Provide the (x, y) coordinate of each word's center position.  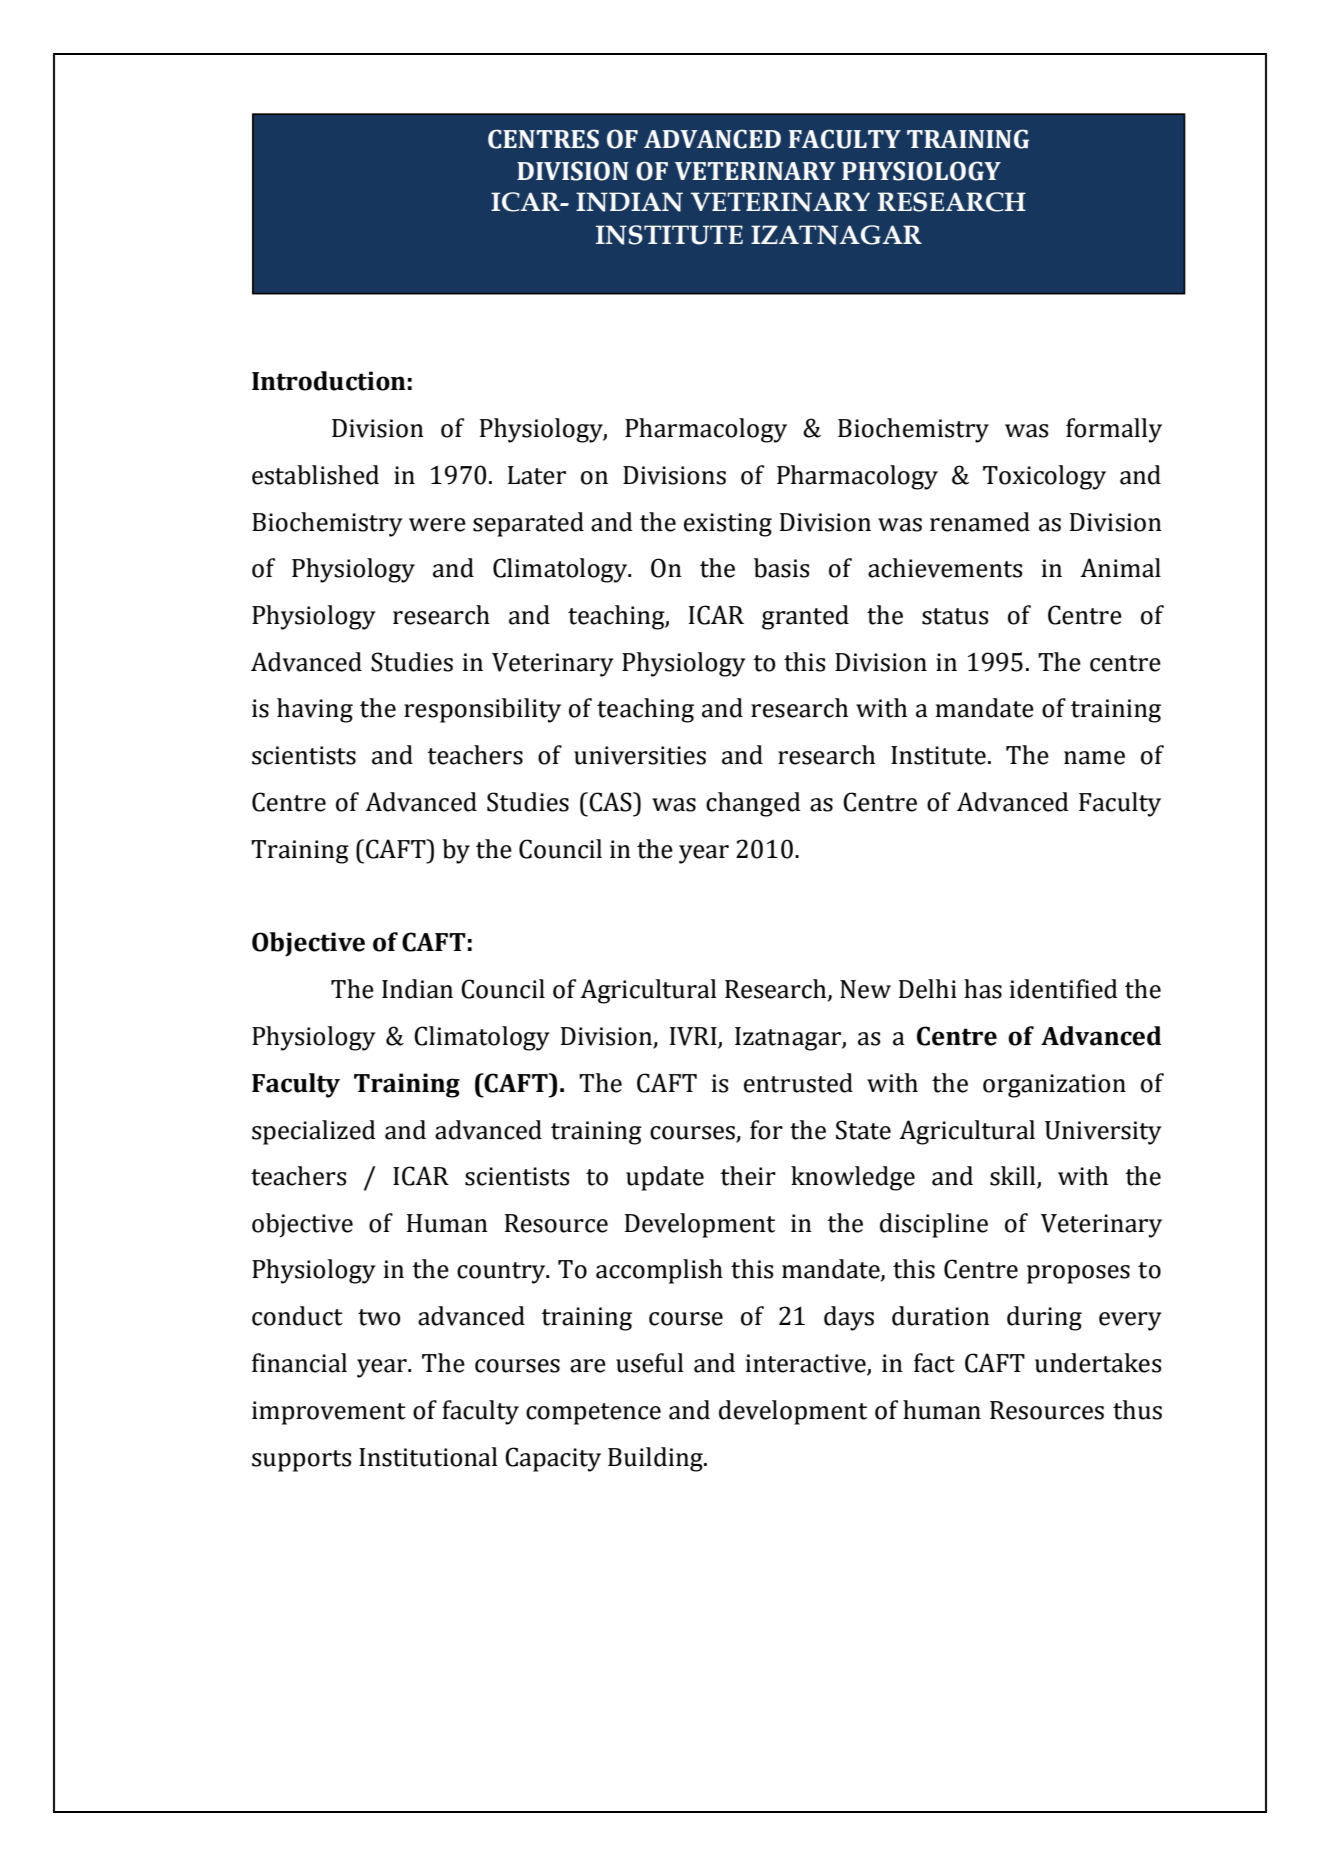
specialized (314, 1132)
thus (1137, 1410)
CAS (610, 802)
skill (1014, 1177)
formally (1114, 430)
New (865, 989)
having (315, 710)
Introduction (329, 381)
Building (656, 1459)
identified (1064, 989)
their (748, 1176)
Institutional (428, 1457)
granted (805, 617)
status (955, 616)
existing (728, 525)
